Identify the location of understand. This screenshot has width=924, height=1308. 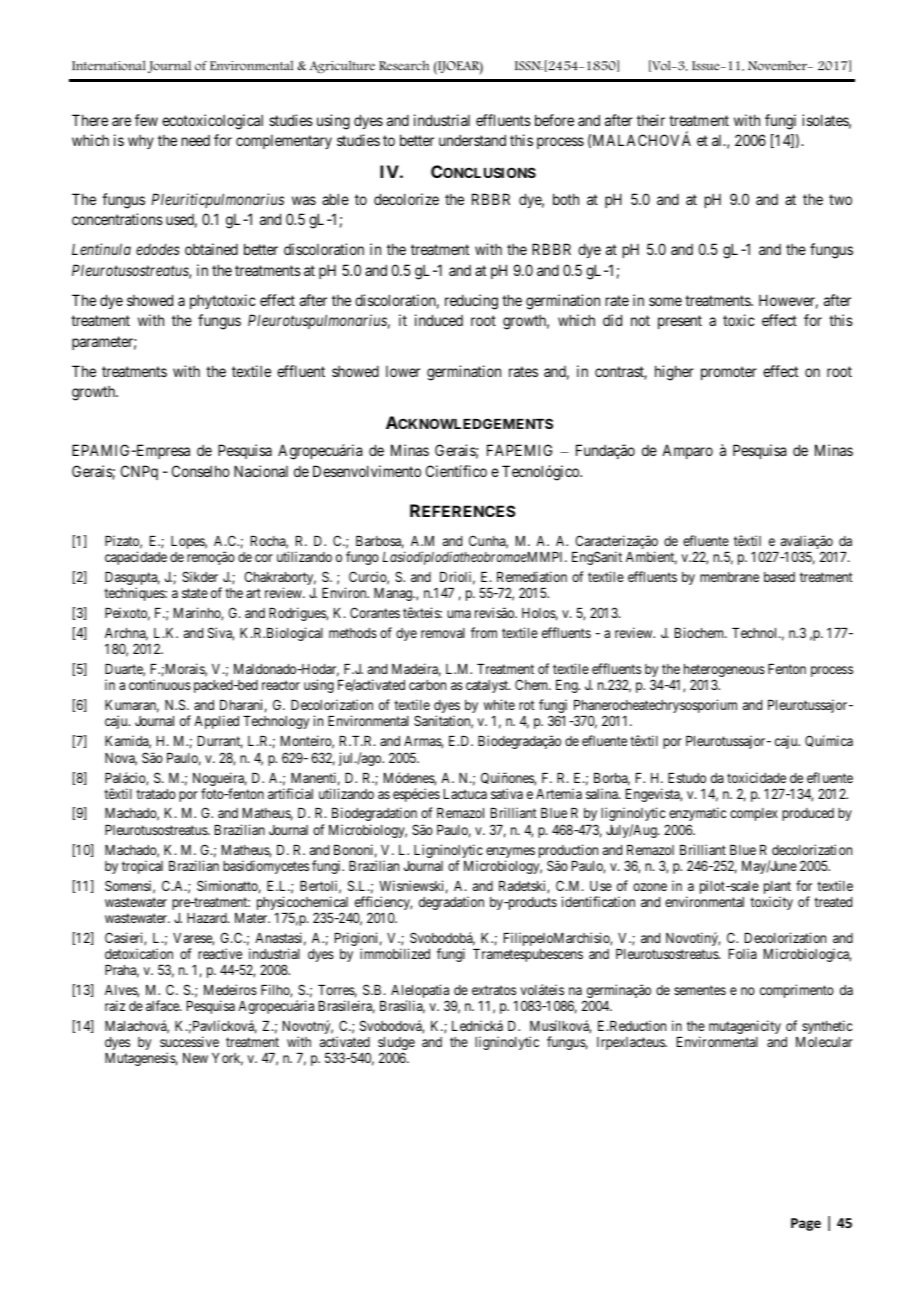
(472, 140).
